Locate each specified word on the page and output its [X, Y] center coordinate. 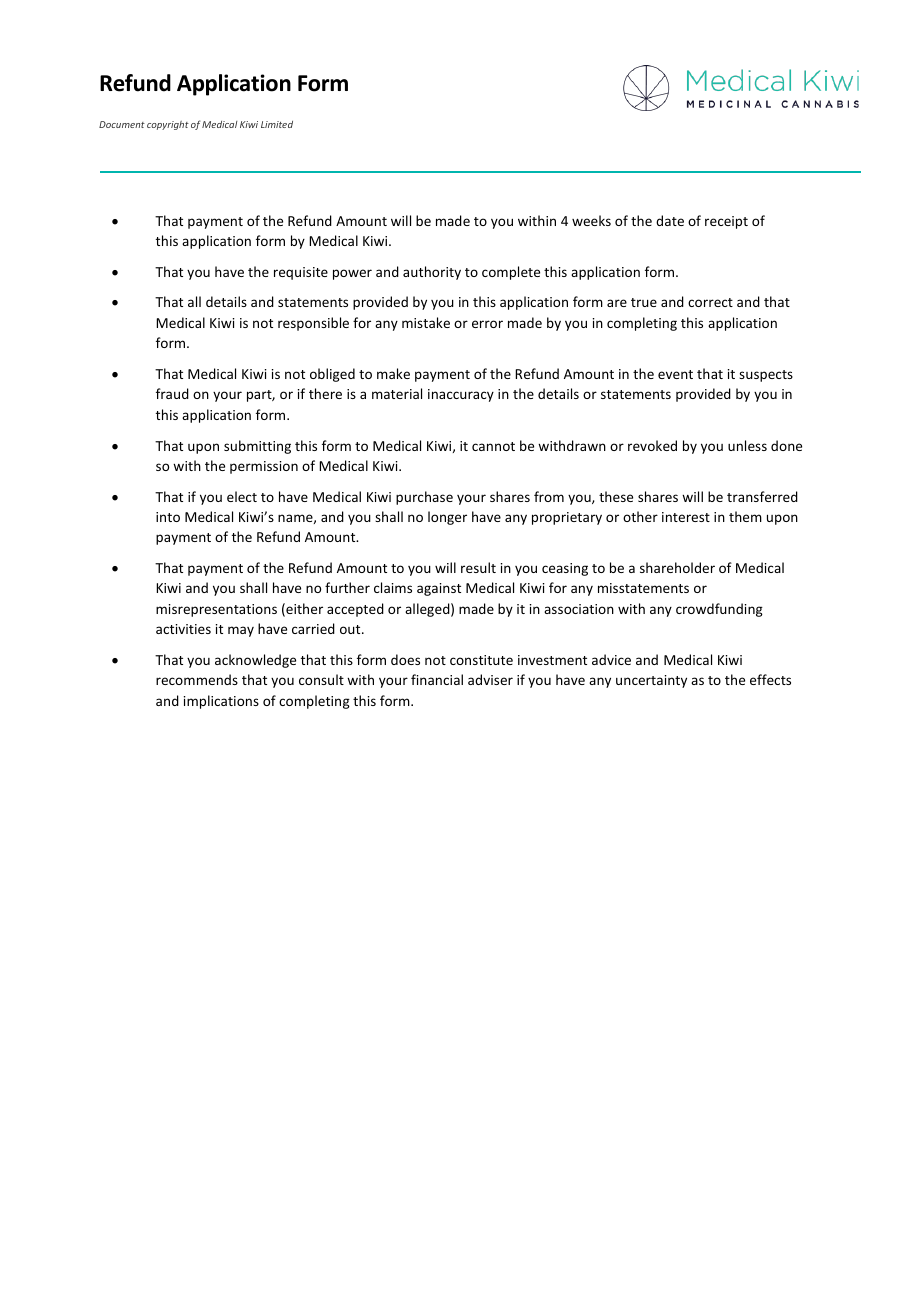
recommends [197, 679]
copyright [168, 125]
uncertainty [651, 681]
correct [710, 302]
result [478, 567]
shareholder [677, 567]
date [670, 220]
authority [432, 273]
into [168, 517]
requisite [301, 273]
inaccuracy [461, 395]
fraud [172, 393]
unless [747, 445]
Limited [277, 124]
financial [437, 679]
